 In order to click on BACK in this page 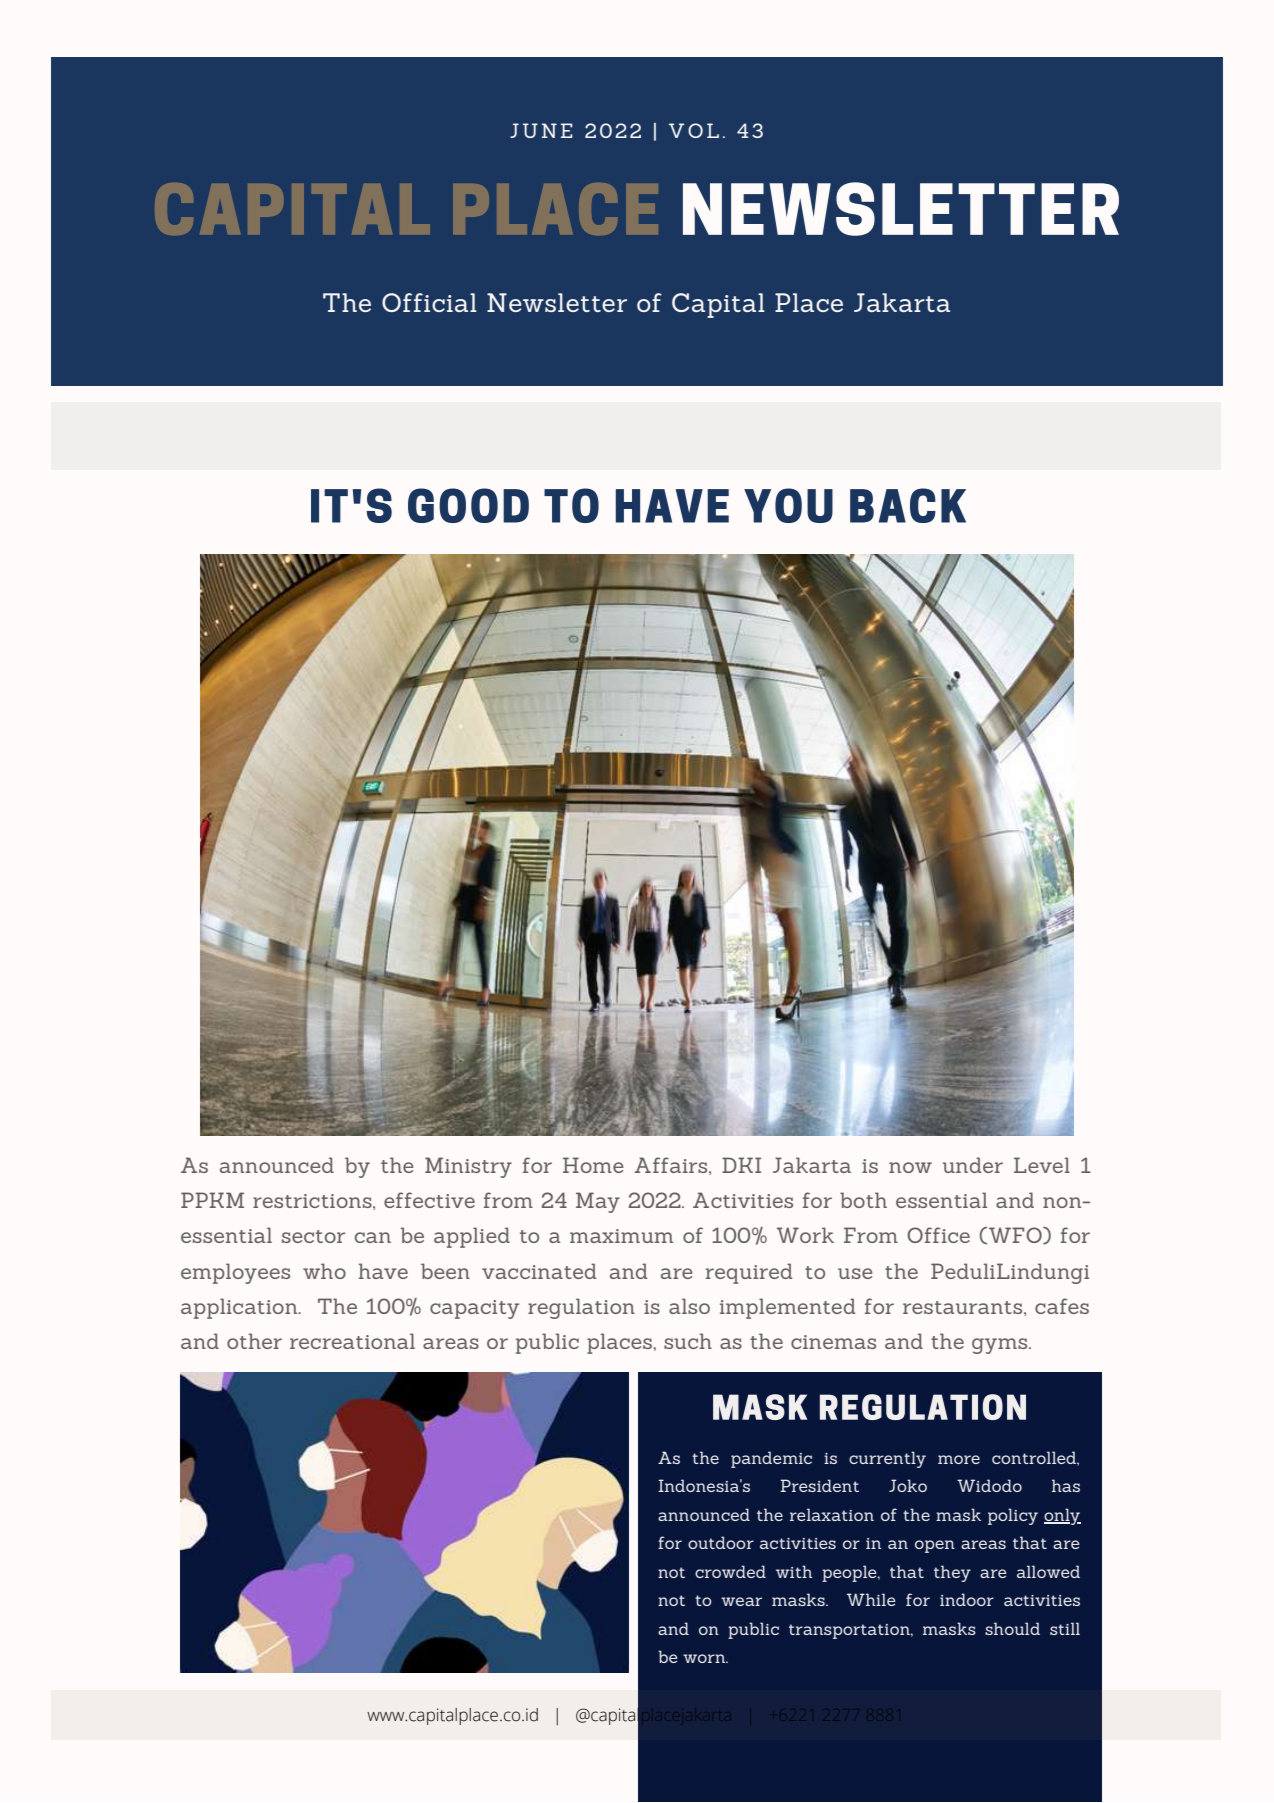, I will do `click(908, 505)`.
